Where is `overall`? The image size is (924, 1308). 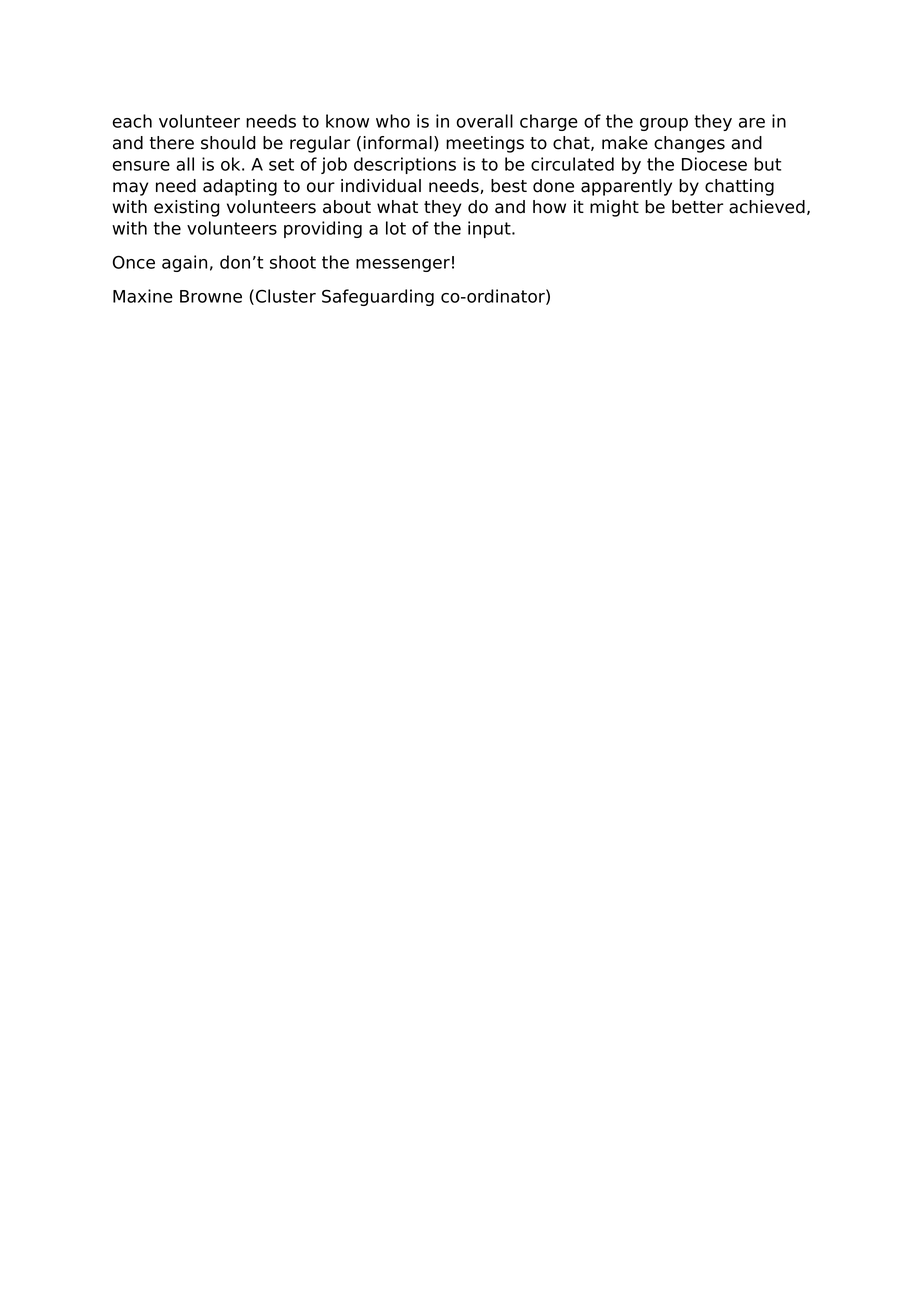
overall is located at coordinates (485, 121).
